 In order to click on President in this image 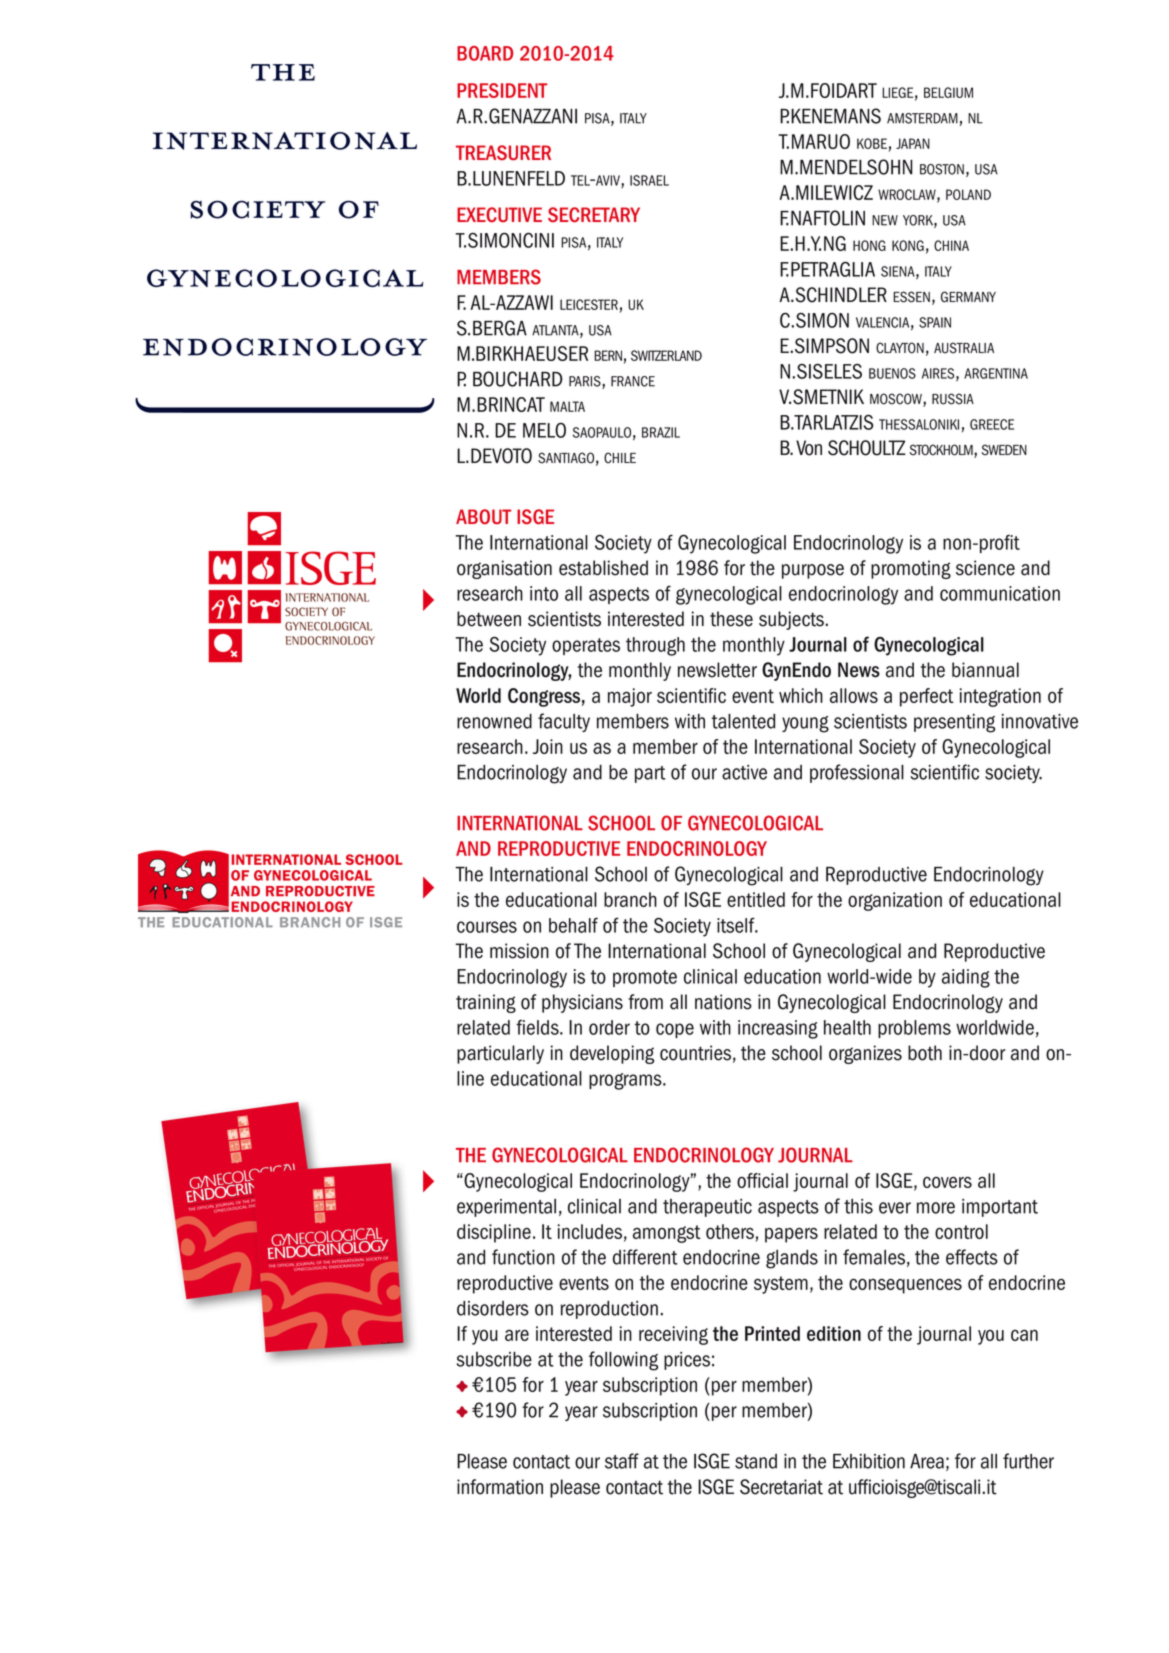, I will do `click(502, 90)`.
